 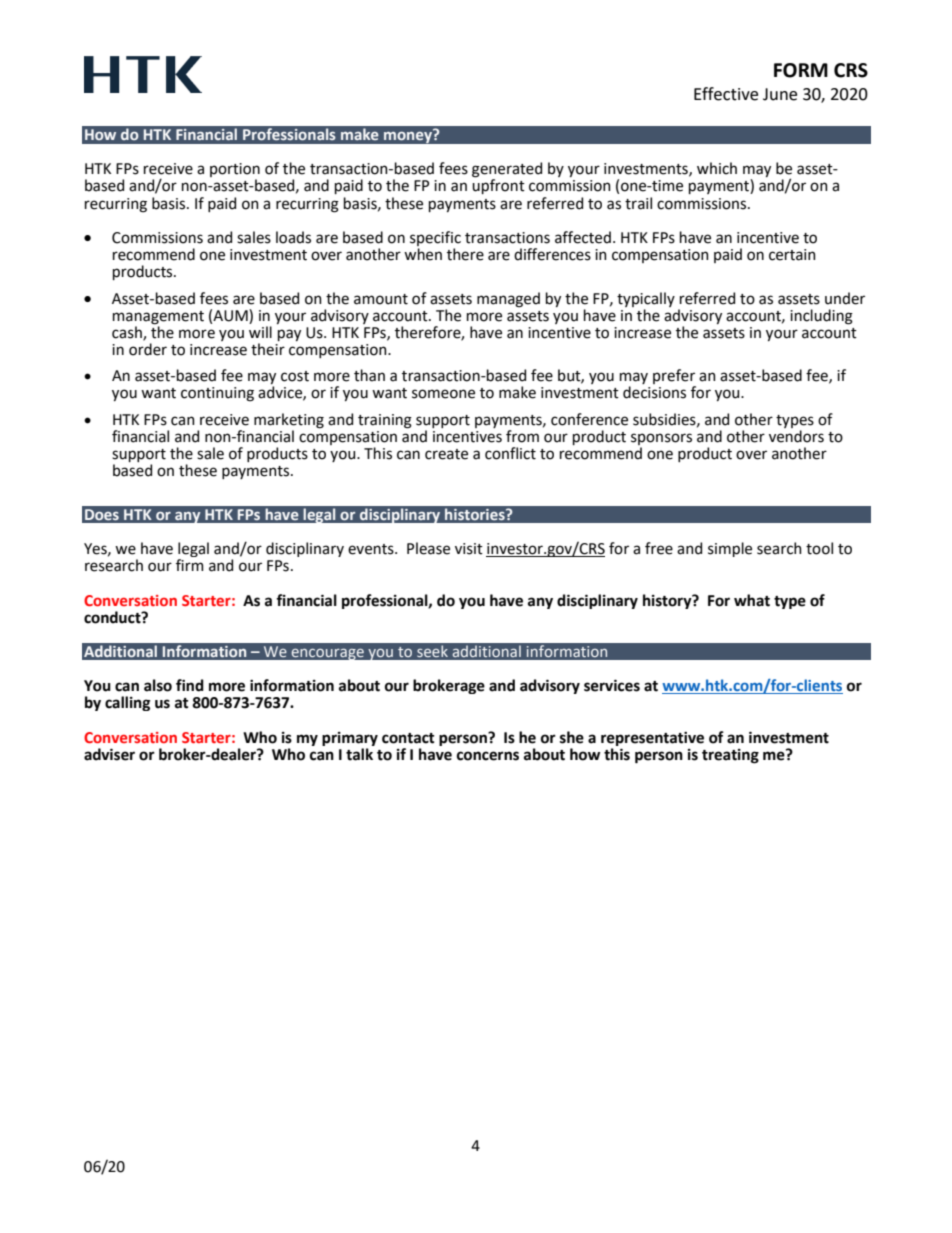 I want to click on firm, so click(x=190, y=565).
